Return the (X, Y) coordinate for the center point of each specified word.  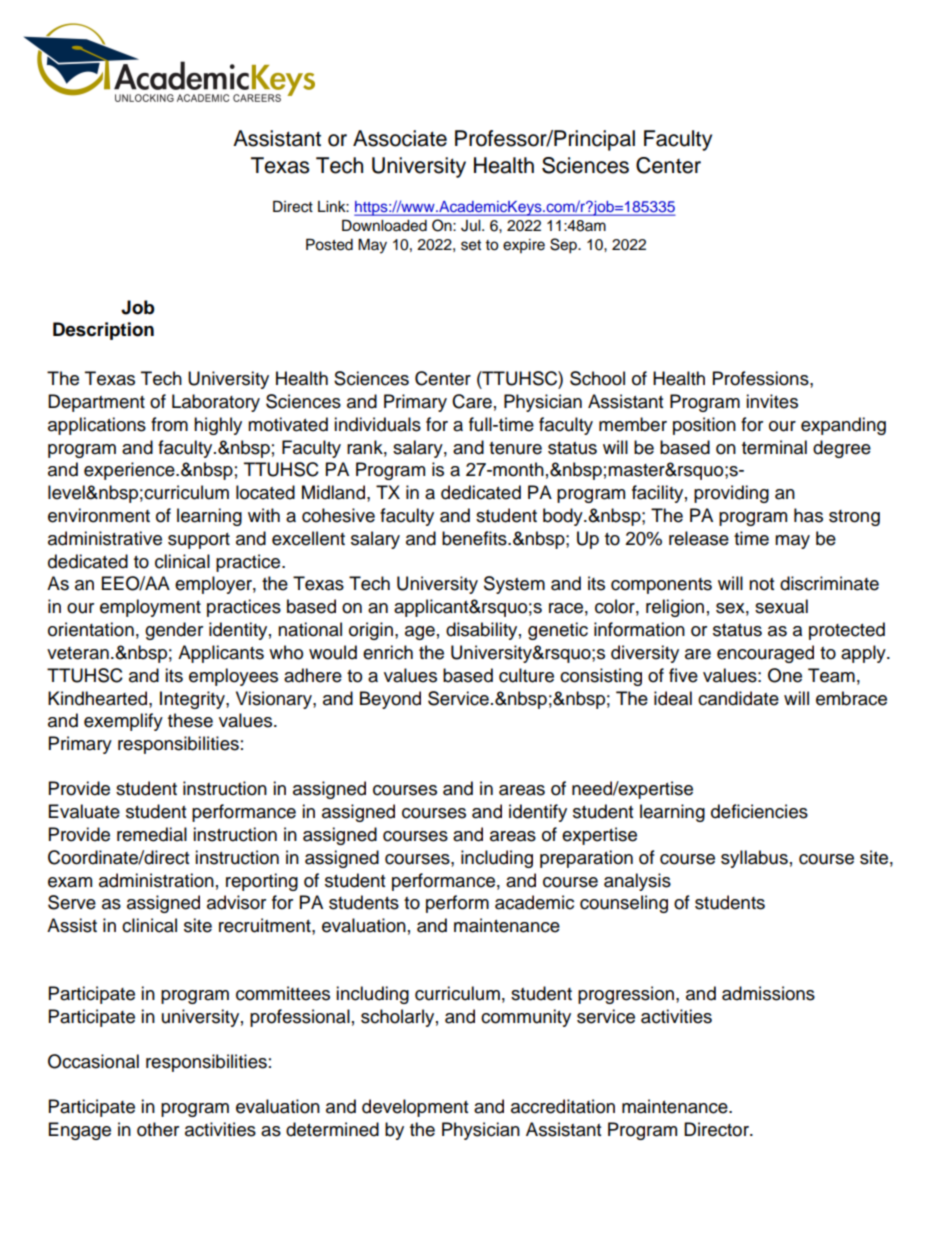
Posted (329, 244)
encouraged (765, 654)
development (415, 1108)
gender (174, 631)
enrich (388, 652)
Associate (400, 138)
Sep (564, 246)
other (158, 1129)
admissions (768, 993)
